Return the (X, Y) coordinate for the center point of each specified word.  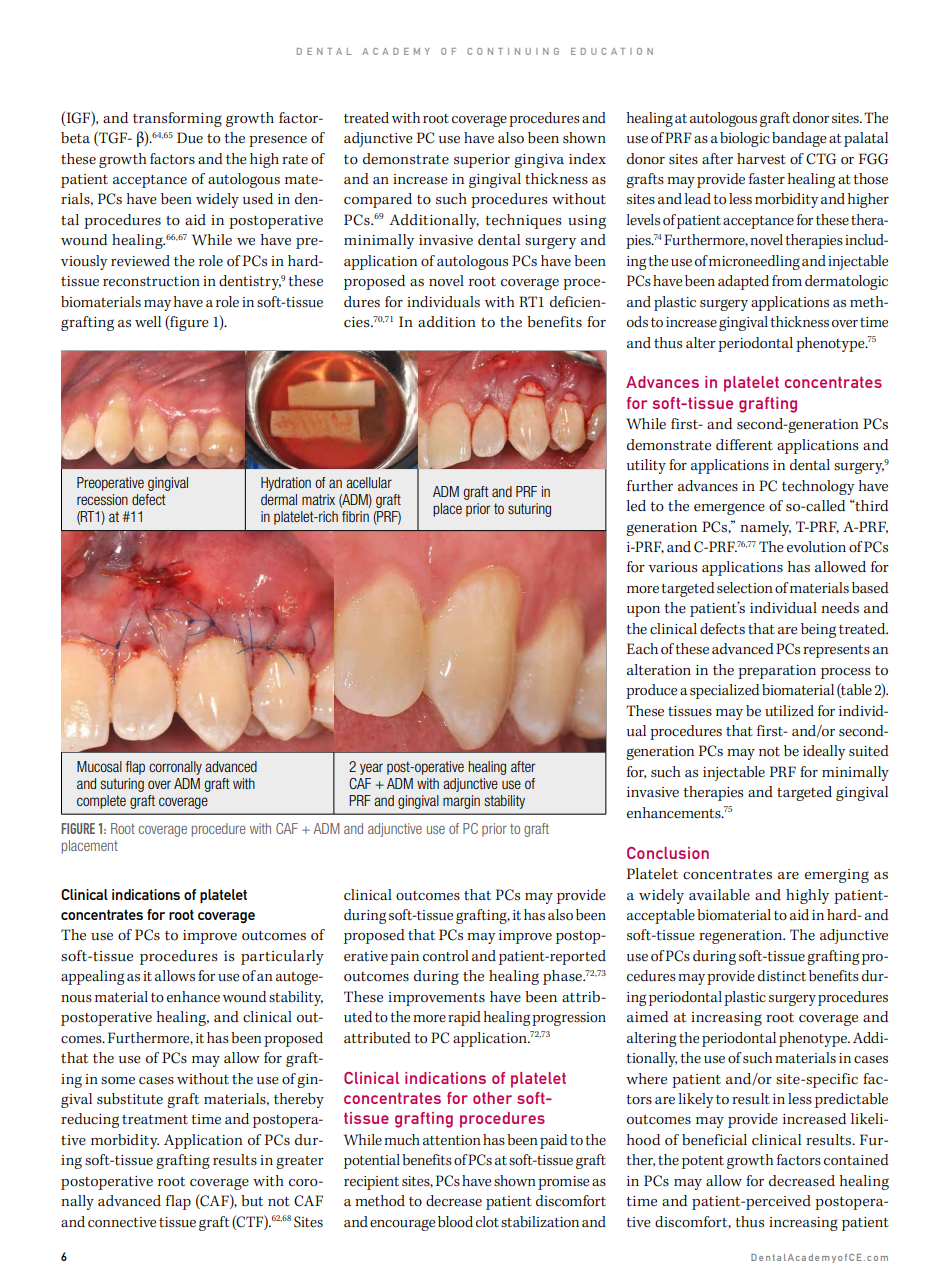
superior (482, 161)
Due (190, 138)
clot (487, 1222)
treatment (155, 1120)
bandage (799, 139)
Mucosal (99, 766)
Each (642, 649)
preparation (777, 672)
